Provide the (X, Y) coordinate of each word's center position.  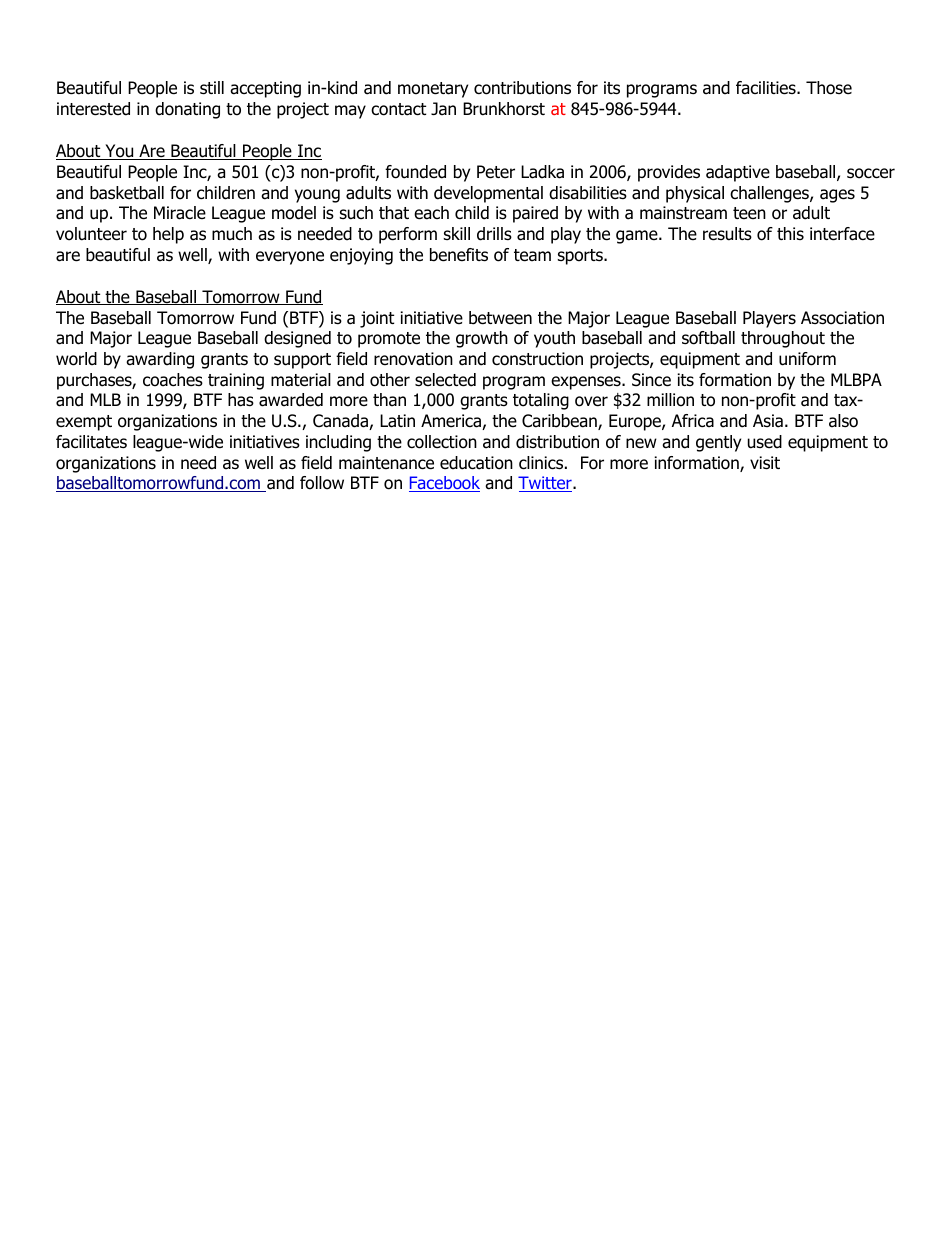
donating (187, 110)
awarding (160, 360)
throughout (783, 339)
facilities (767, 88)
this (790, 233)
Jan (443, 109)
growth (482, 339)
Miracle (180, 213)
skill (457, 233)
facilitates (91, 442)
